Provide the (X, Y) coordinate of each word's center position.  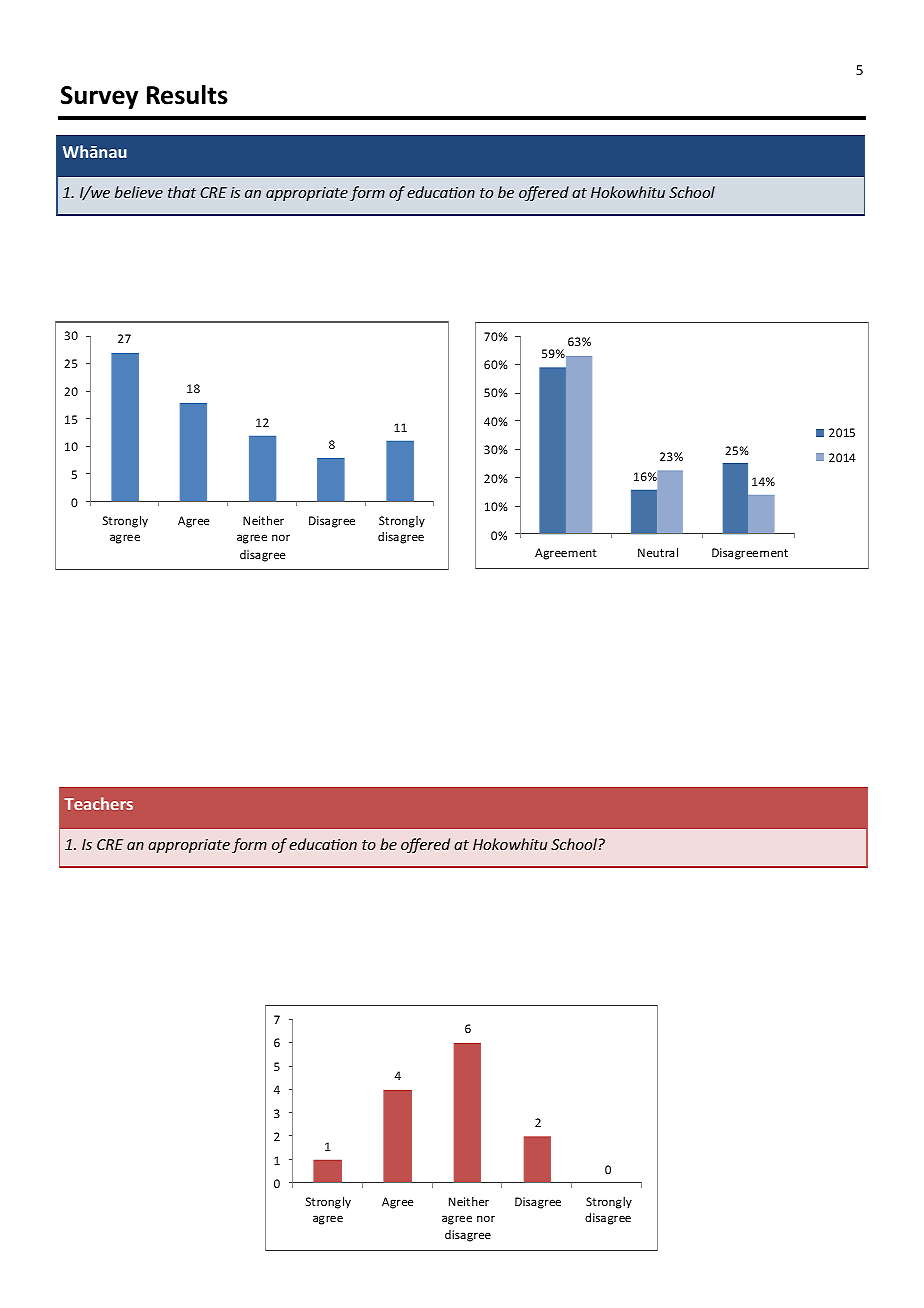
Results (187, 95)
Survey (99, 97)
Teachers (98, 803)
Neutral (658, 552)
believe (139, 192)
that (182, 192)
